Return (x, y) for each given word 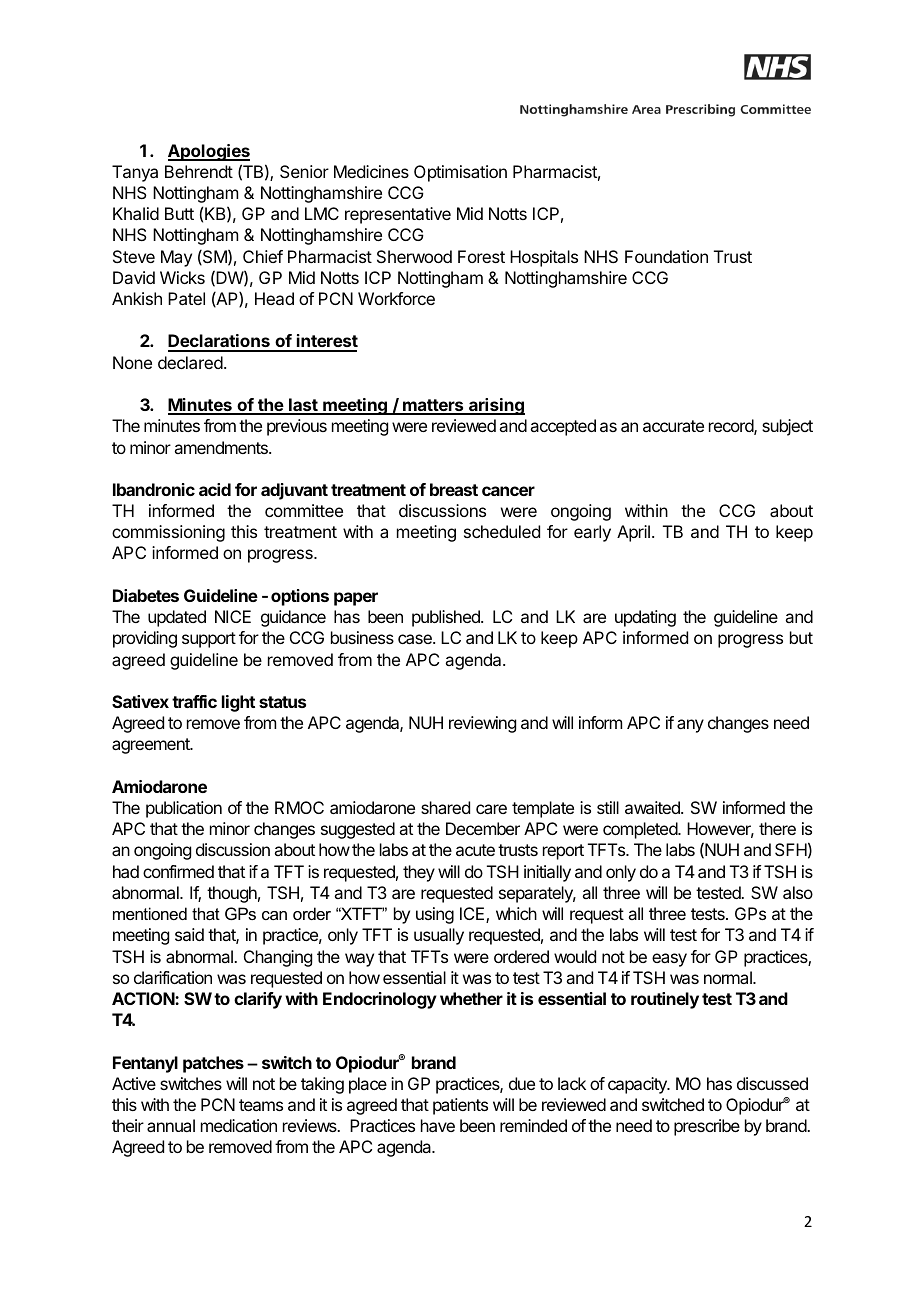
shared (445, 807)
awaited (653, 807)
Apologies (209, 152)
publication (184, 809)
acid (215, 489)
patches (213, 1064)
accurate (673, 426)
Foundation (666, 256)
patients (460, 1106)
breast (454, 489)
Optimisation (460, 173)
